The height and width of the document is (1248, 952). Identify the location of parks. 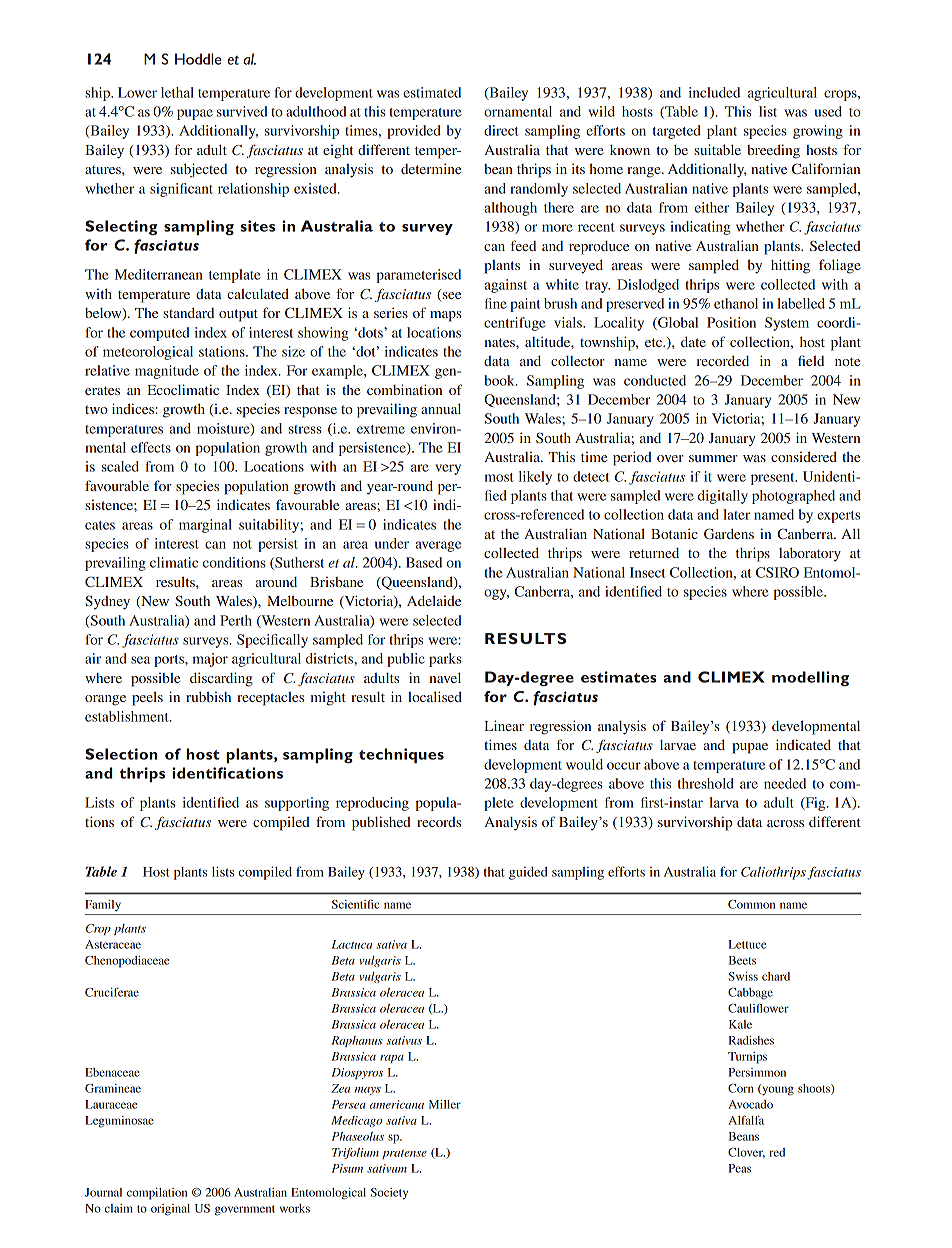
(445, 660).
